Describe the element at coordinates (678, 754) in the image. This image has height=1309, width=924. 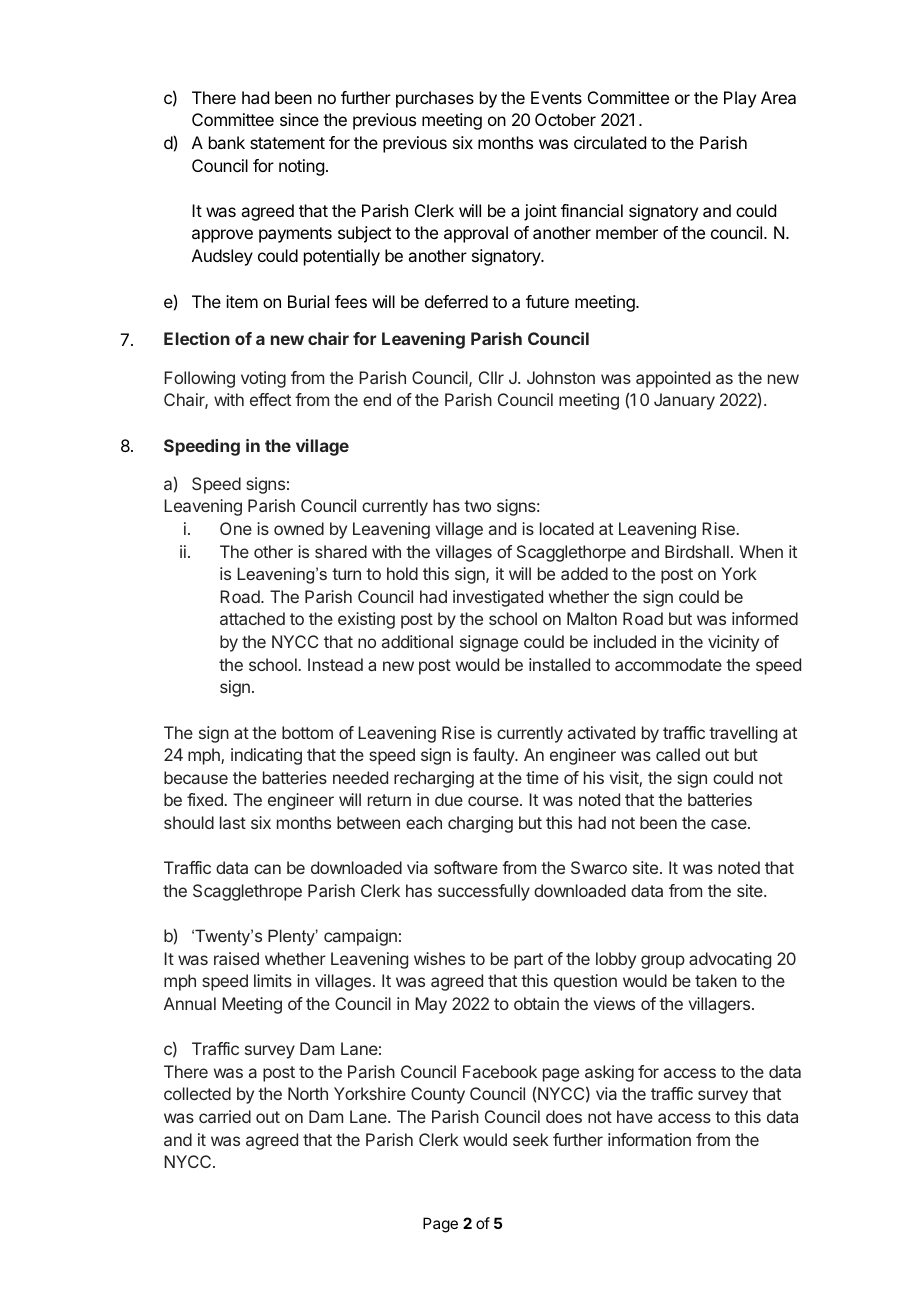
I see `called` at that location.
